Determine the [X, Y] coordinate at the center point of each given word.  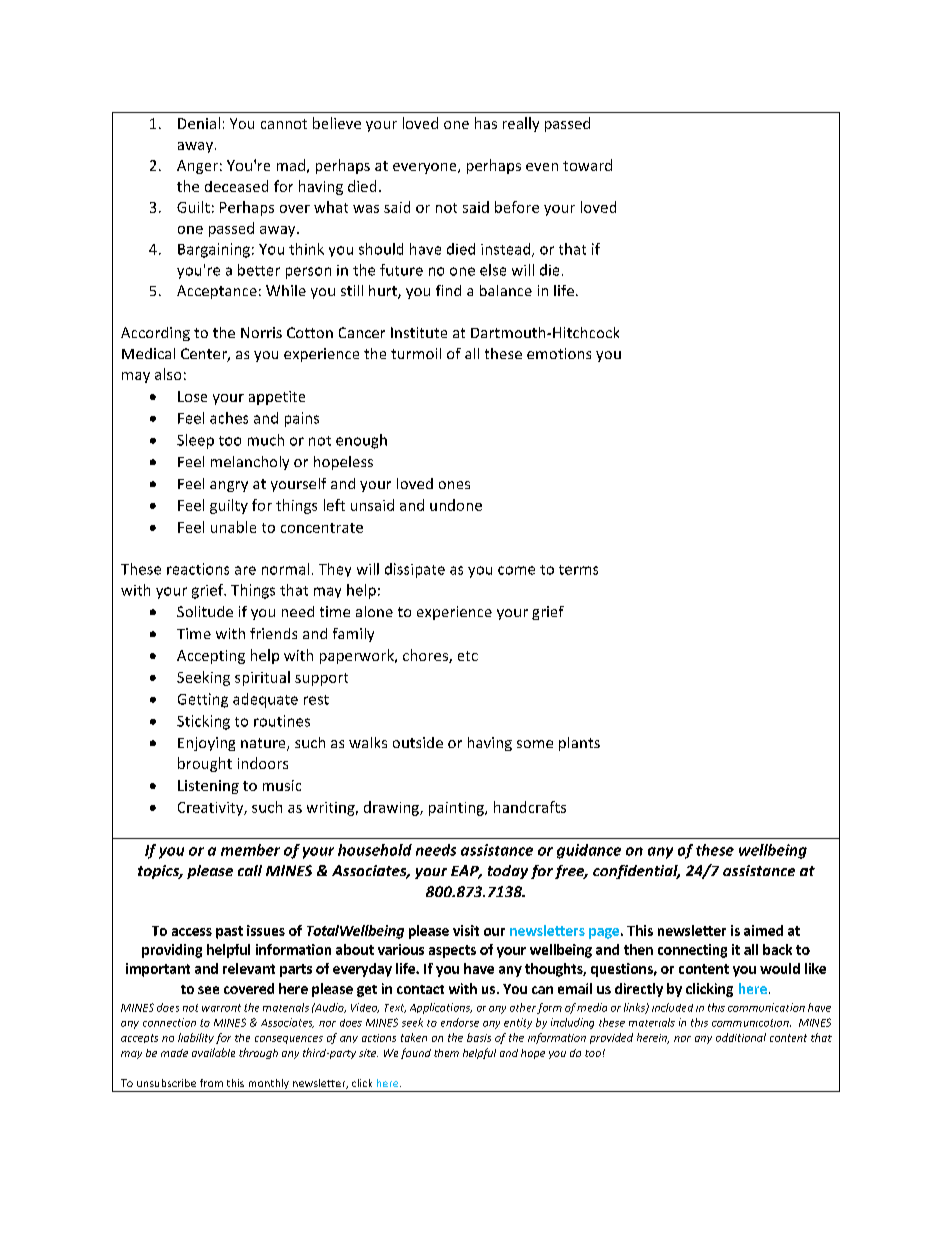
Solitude [205, 611]
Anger [197, 167]
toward [587, 165]
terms [578, 570]
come [516, 570]
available [213, 1052]
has [486, 123]
